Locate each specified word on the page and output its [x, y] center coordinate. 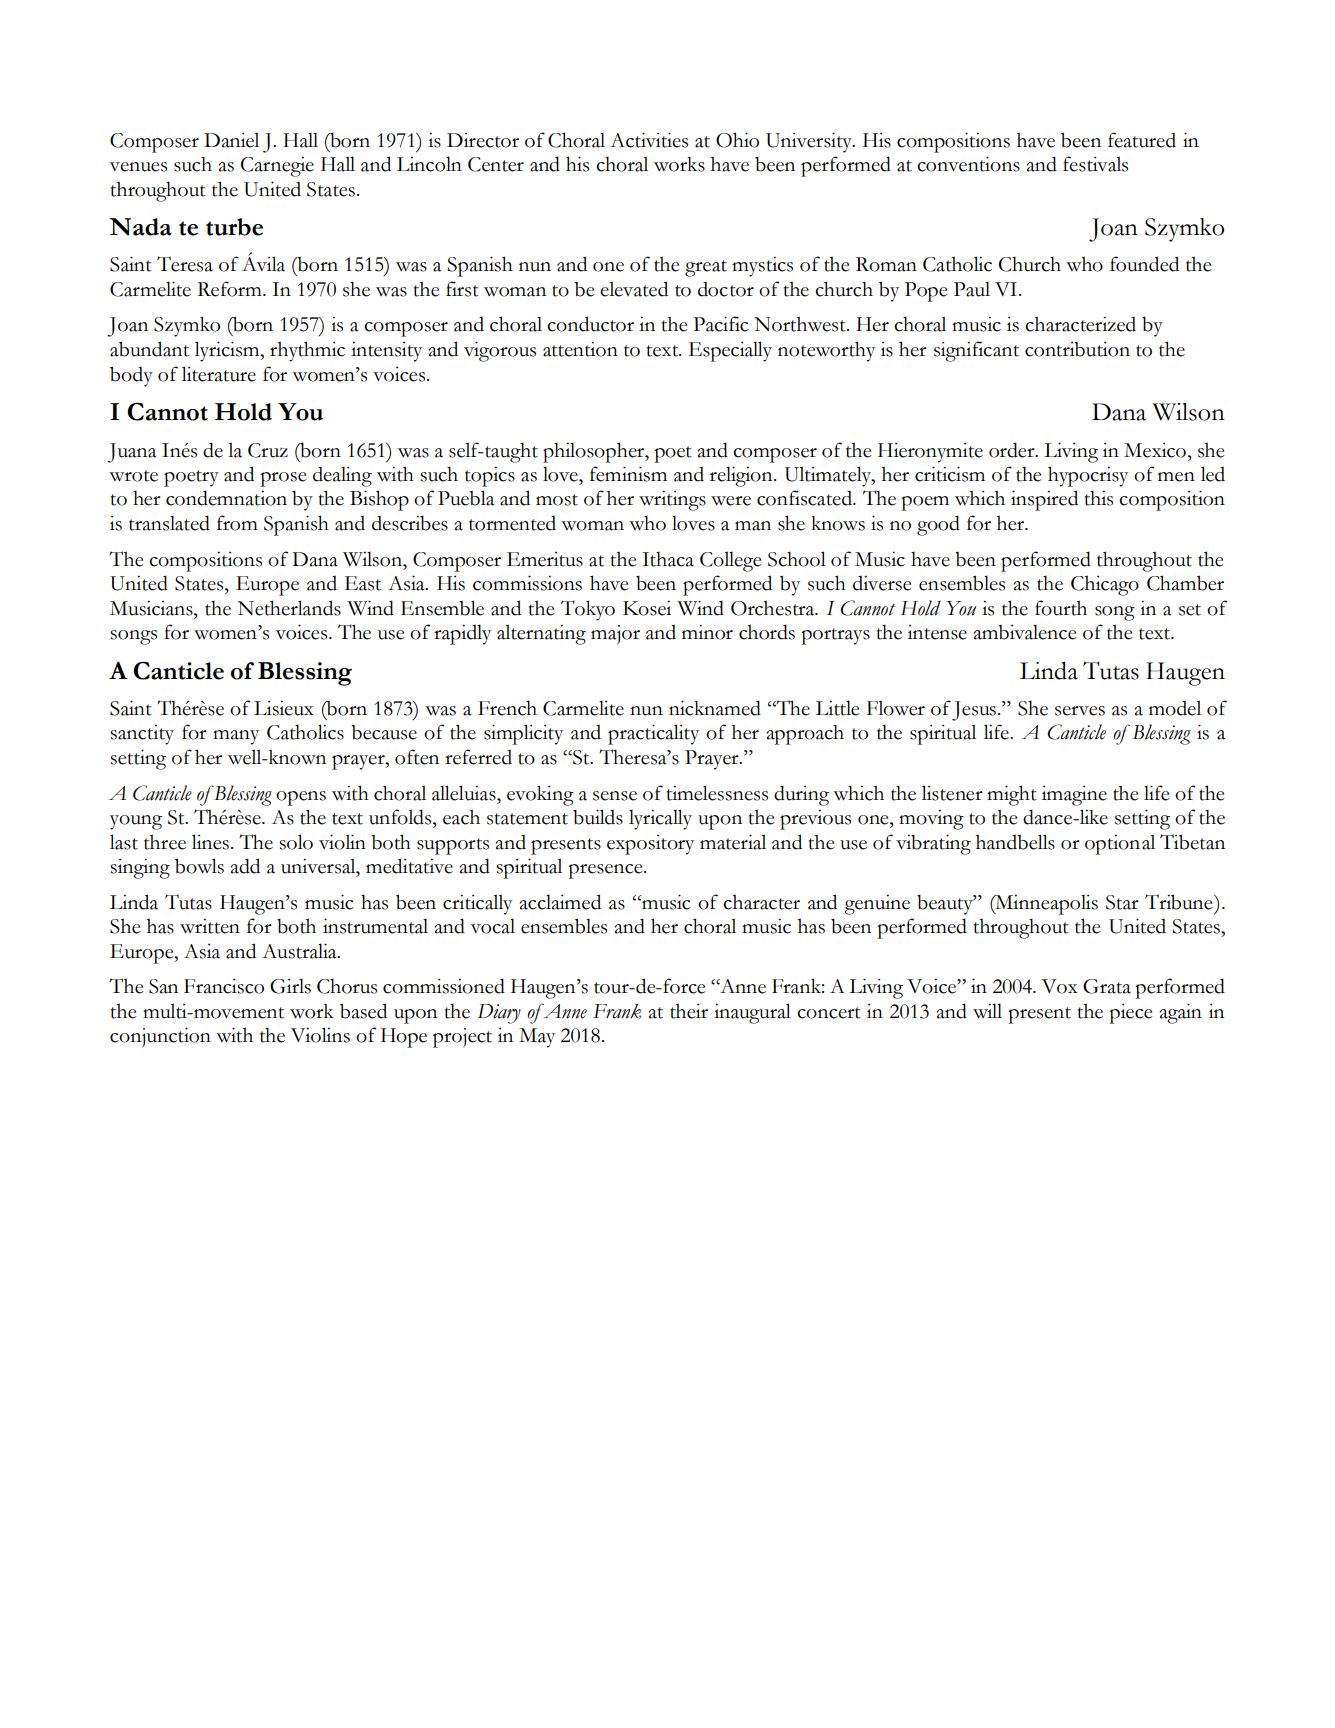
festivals [1095, 164]
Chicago [1105, 585]
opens [301, 798]
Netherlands [289, 608]
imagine [1074, 795]
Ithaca [668, 559]
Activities [649, 140]
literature [219, 374]
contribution [1077, 349]
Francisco [224, 986]
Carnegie [277, 166]
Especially [730, 351]
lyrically [660, 819]
